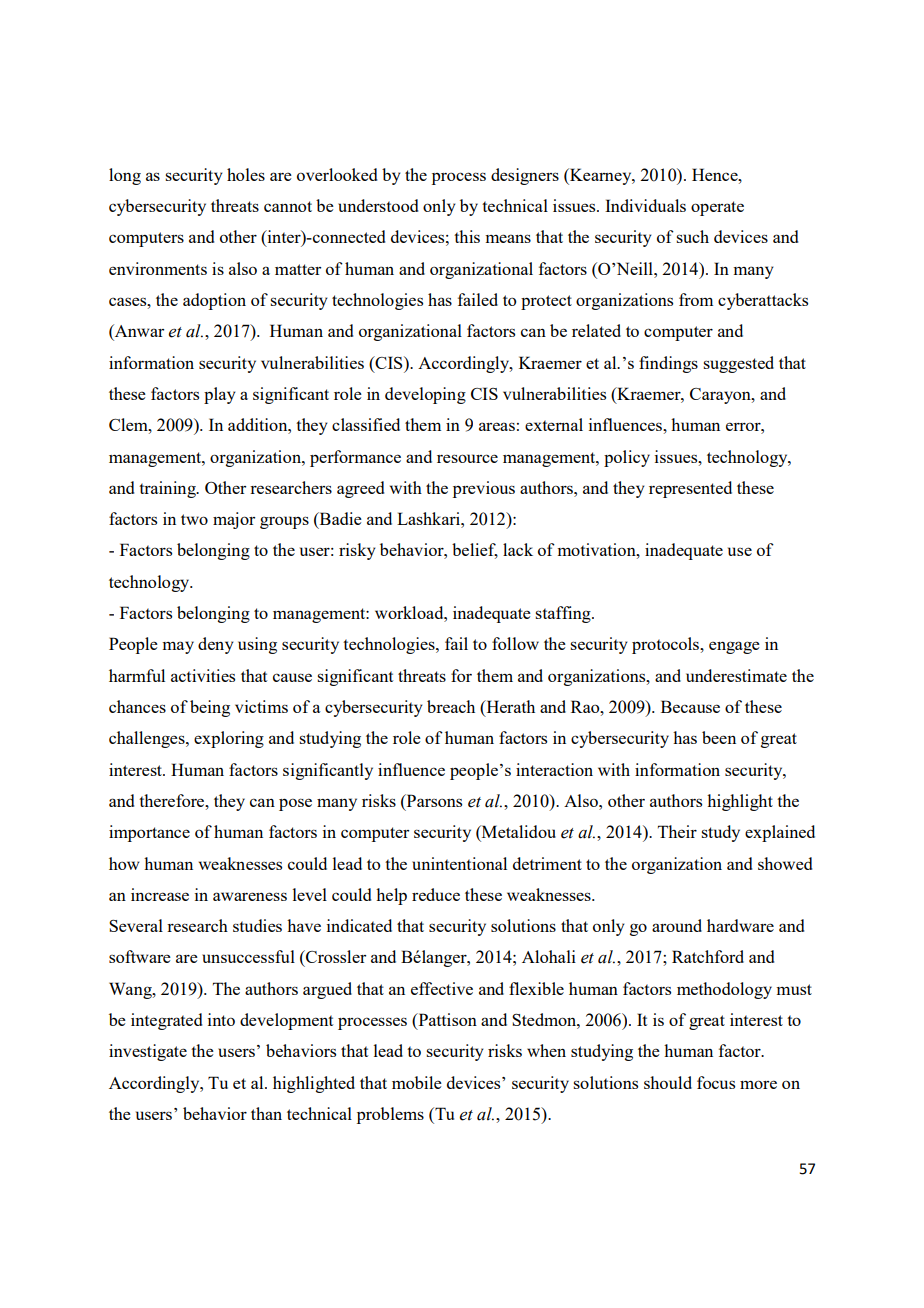 The width and height of the screenshot is (924, 1308). What do you see at coordinates (716, 1082) in the screenshot?
I see `focus` at bounding box center [716, 1082].
